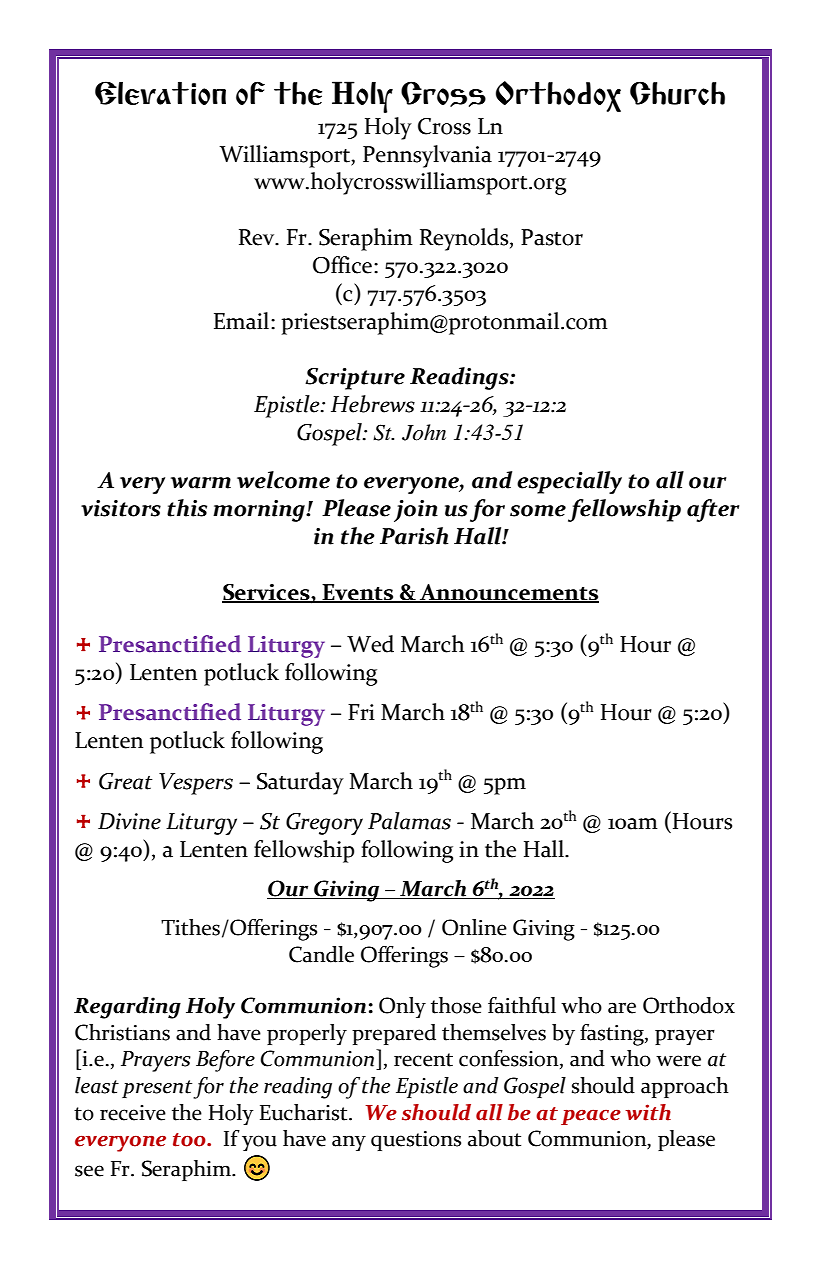  What do you see at coordinates (196, 784) in the screenshot?
I see `Vespers` at bounding box center [196, 784].
